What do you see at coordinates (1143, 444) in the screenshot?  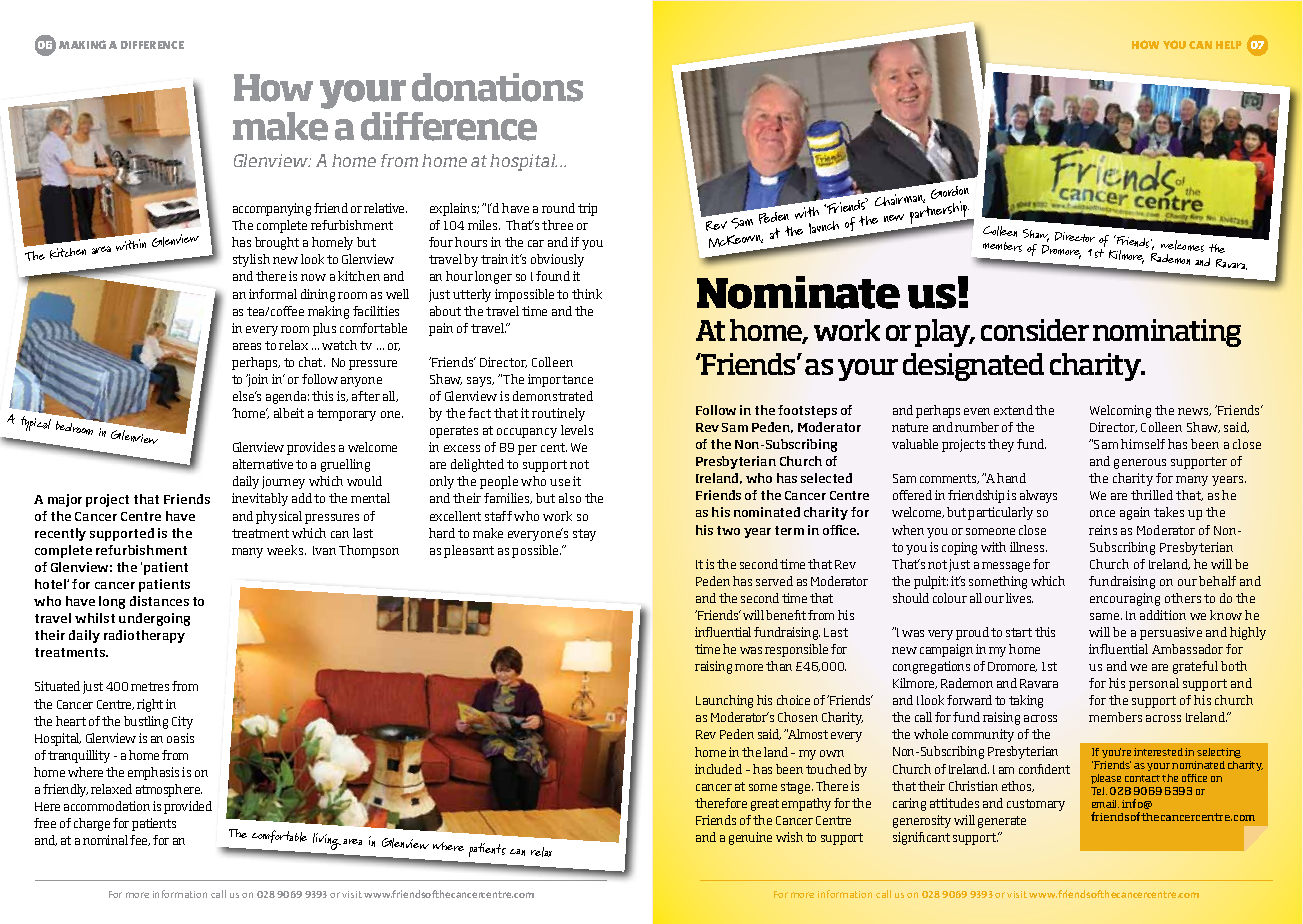 I see `himself` at bounding box center [1143, 444].
